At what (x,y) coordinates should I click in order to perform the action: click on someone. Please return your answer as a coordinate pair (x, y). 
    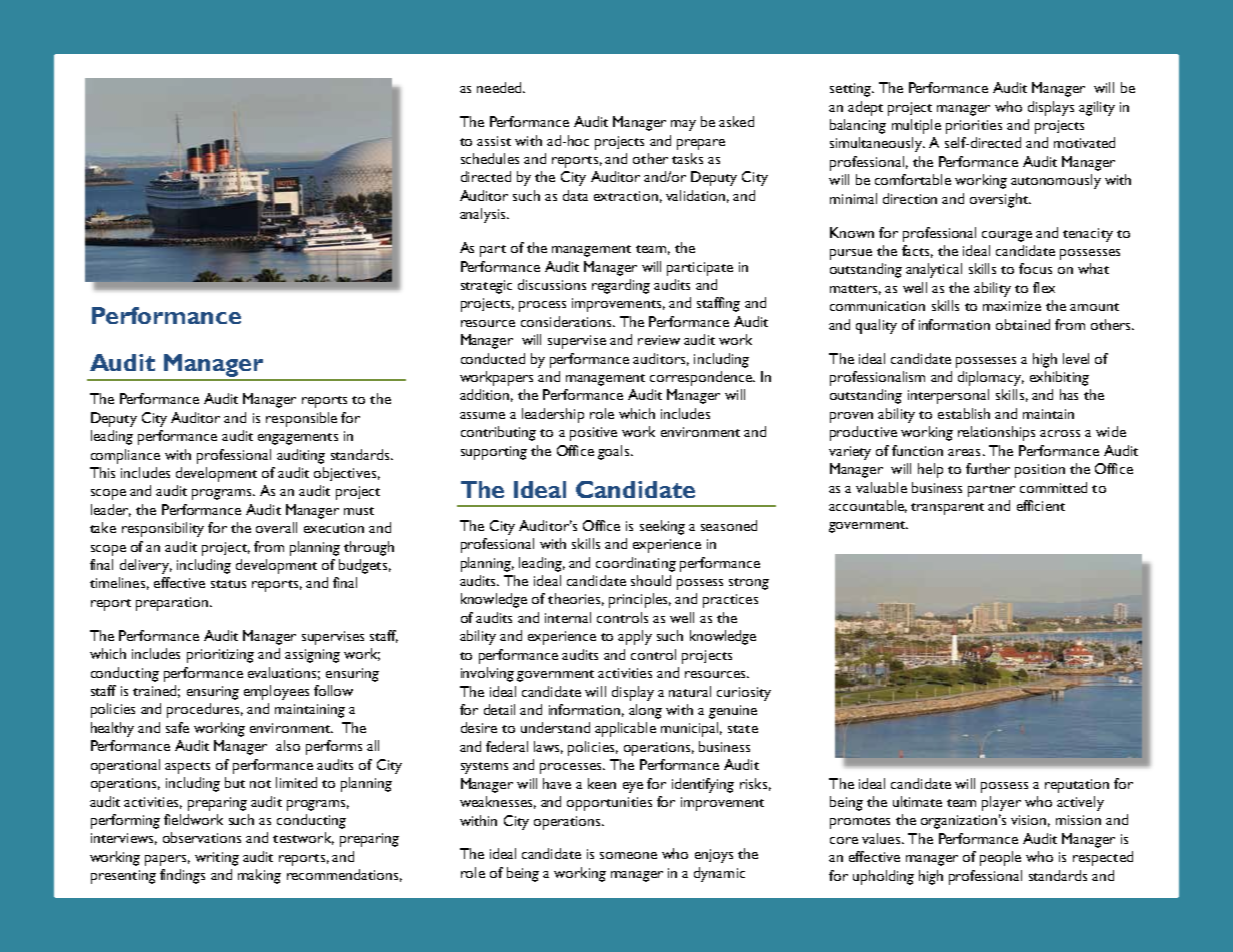
    Looking at the image, I should click on (628, 855).
